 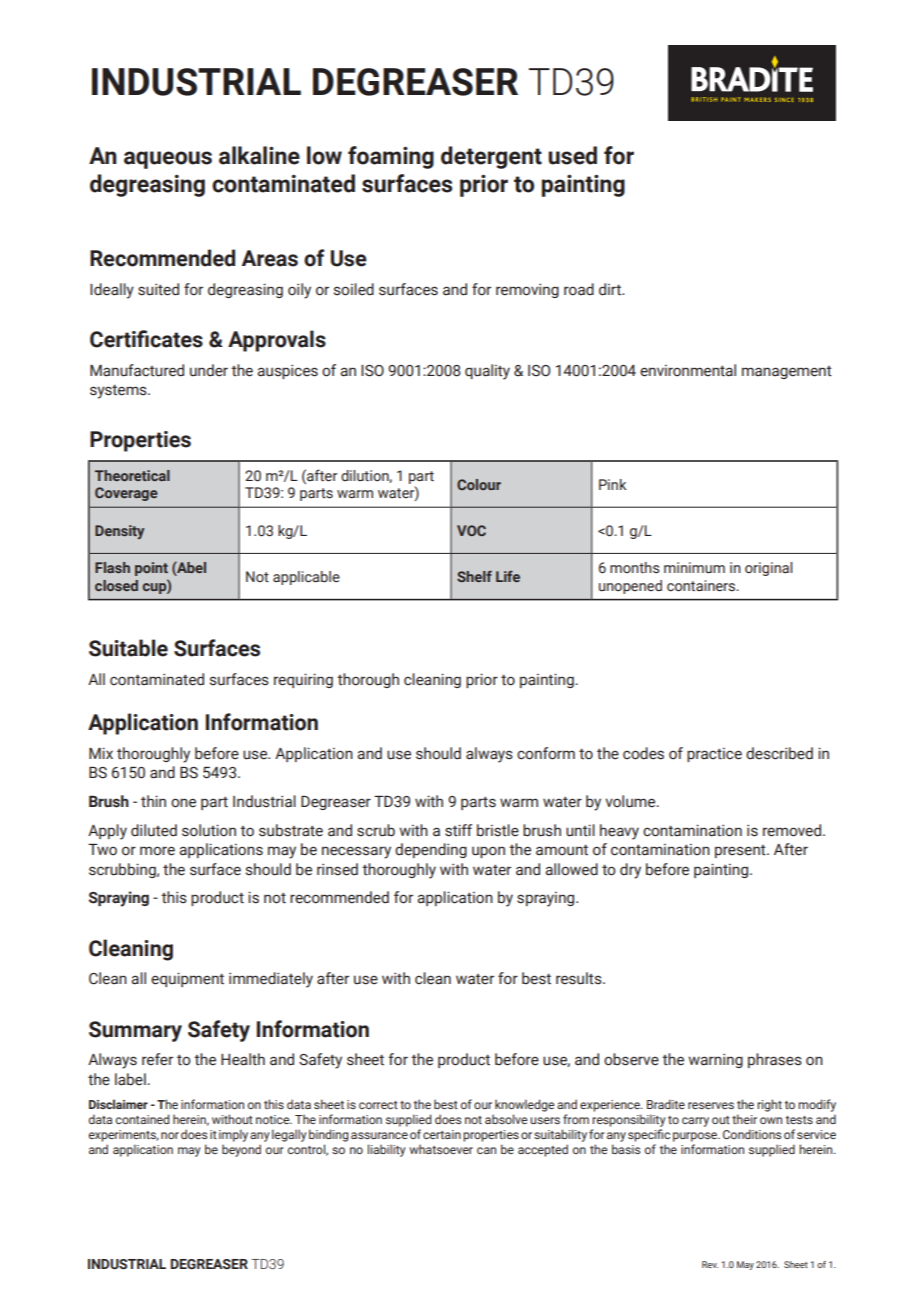 What do you see at coordinates (580, 978) in the image?
I see `results` at bounding box center [580, 978].
